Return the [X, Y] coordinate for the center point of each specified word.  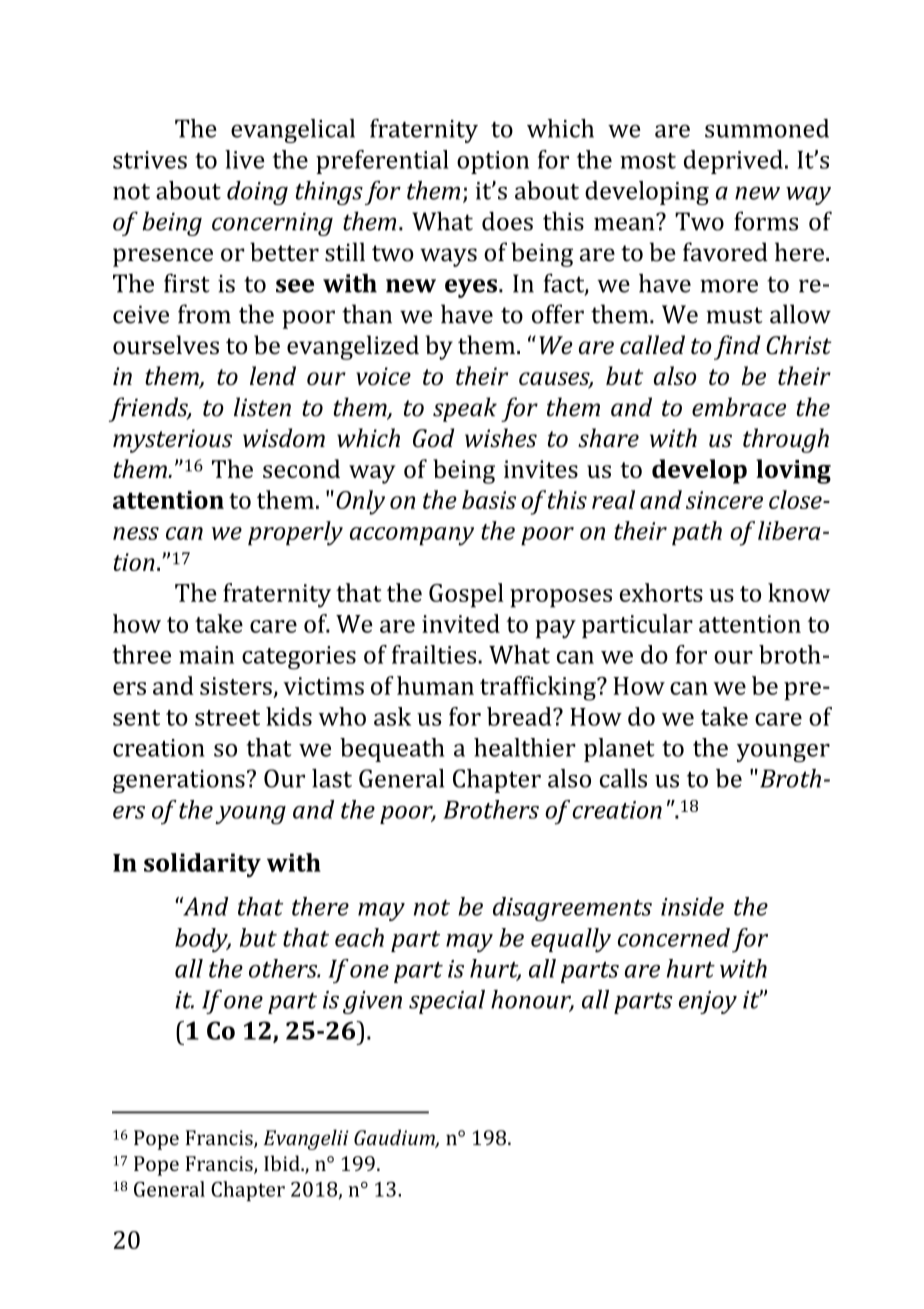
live [245, 159]
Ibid [283, 1163]
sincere [724, 500]
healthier [525, 747]
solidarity [202, 865]
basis [489, 499]
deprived [733, 162]
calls [623, 778]
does [507, 221]
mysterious [172, 441]
